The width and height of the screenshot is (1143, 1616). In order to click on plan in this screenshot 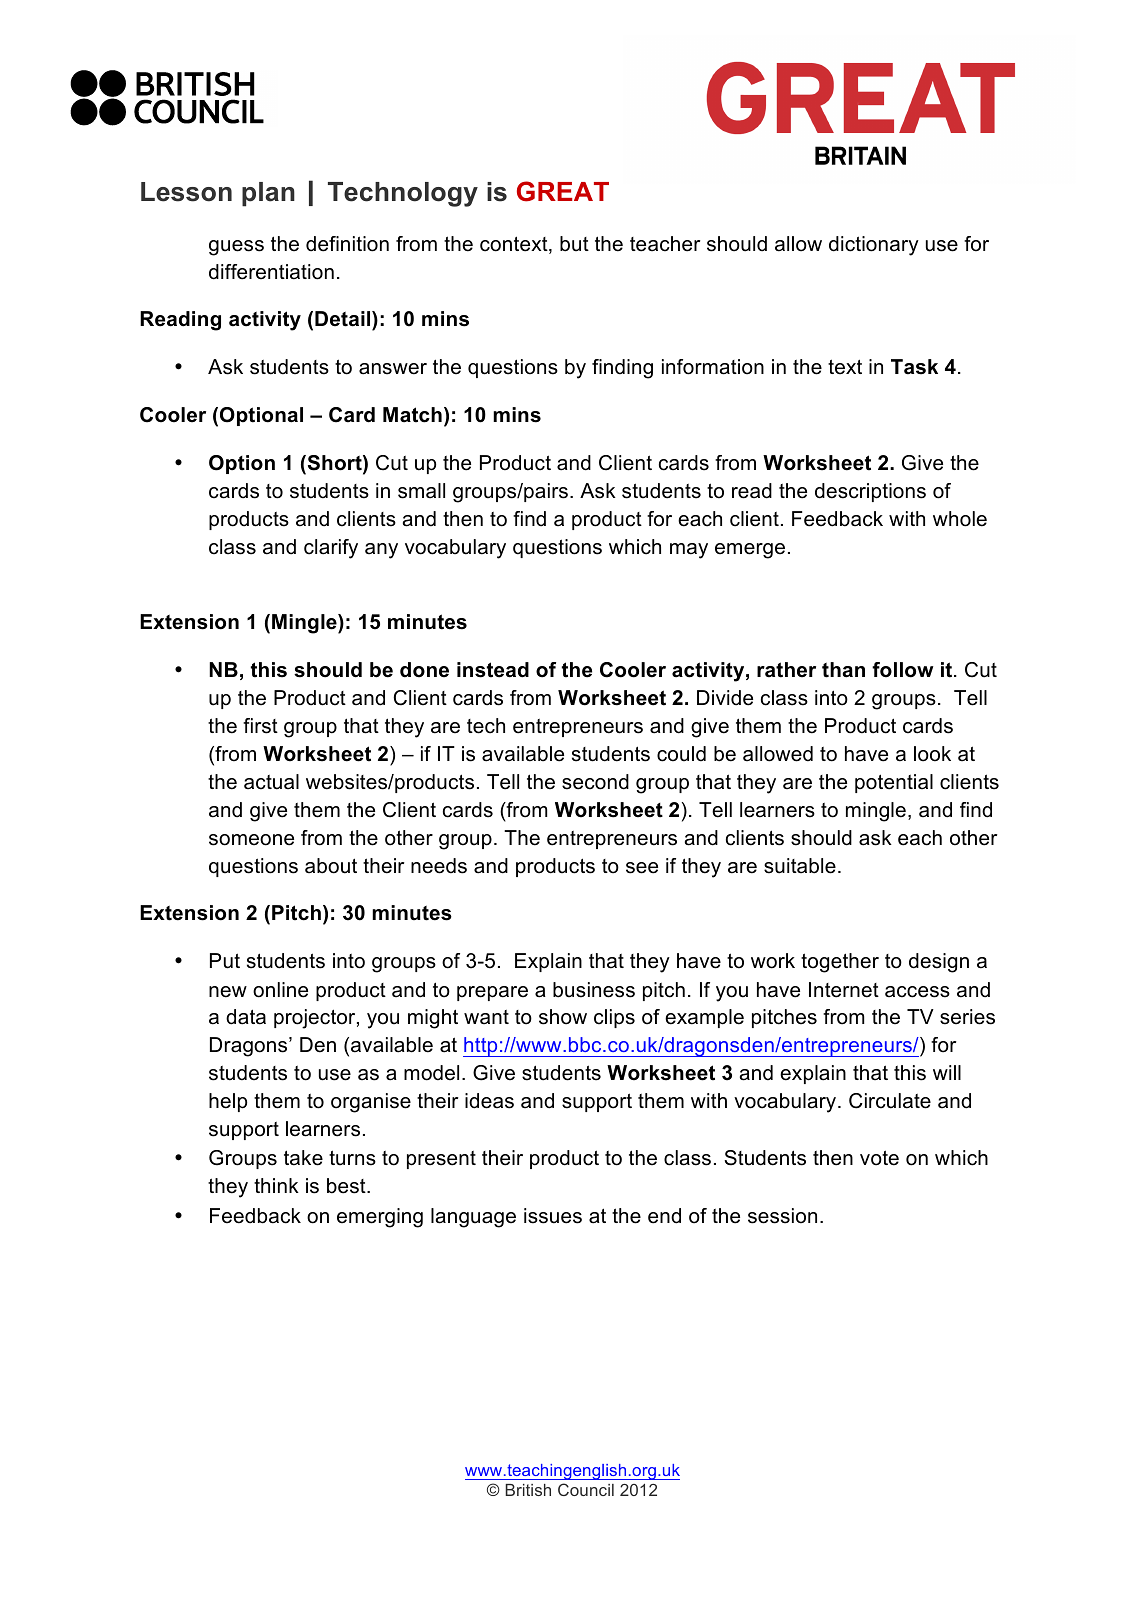, I will do `click(268, 194)`.
